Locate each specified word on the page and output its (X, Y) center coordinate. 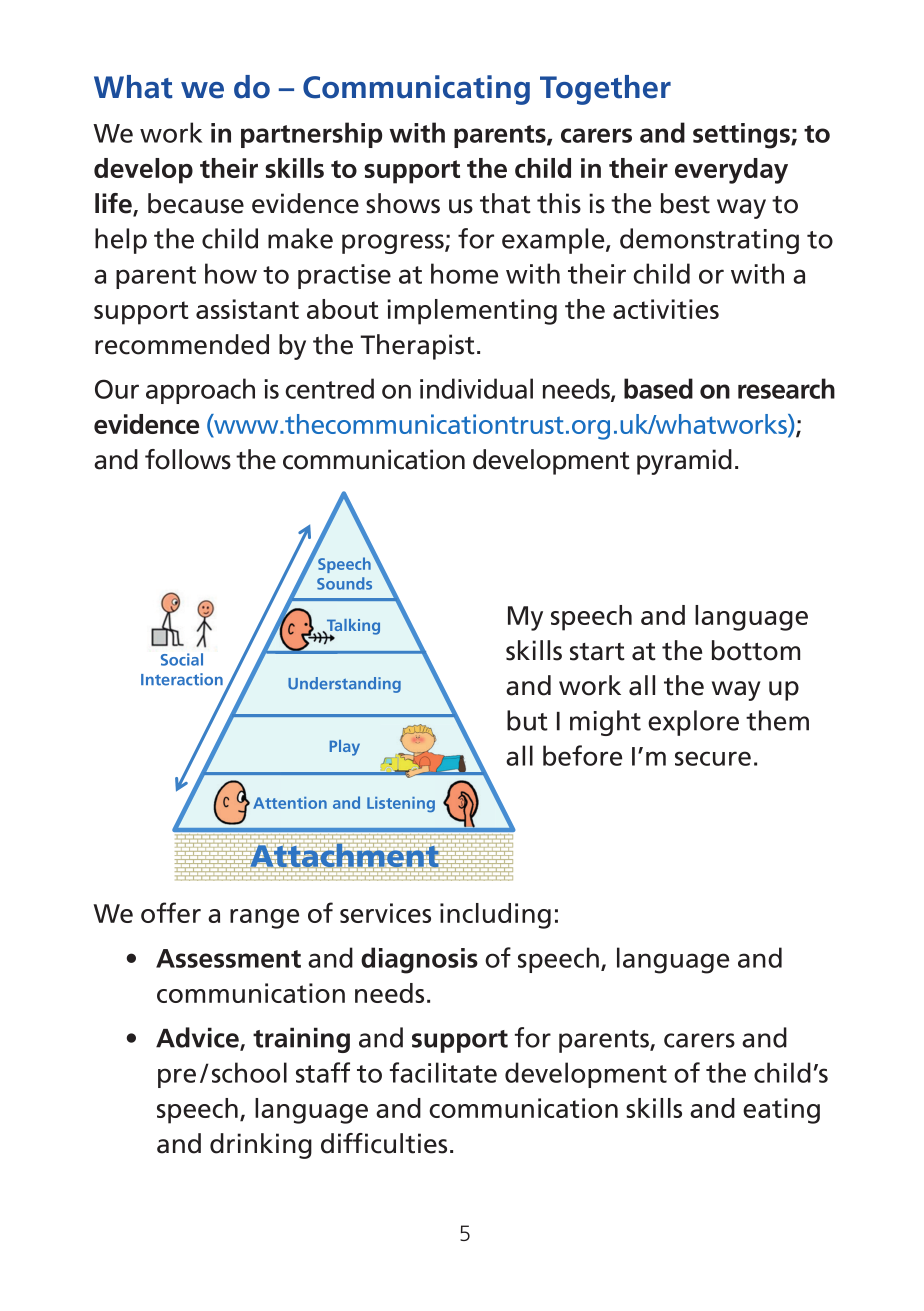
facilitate (443, 1072)
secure (713, 758)
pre (177, 1078)
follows (188, 459)
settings (742, 136)
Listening (401, 804)
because (196, 203)
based (658, 388)
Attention (290, 803)
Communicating (416, 90)
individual (476, 388)
